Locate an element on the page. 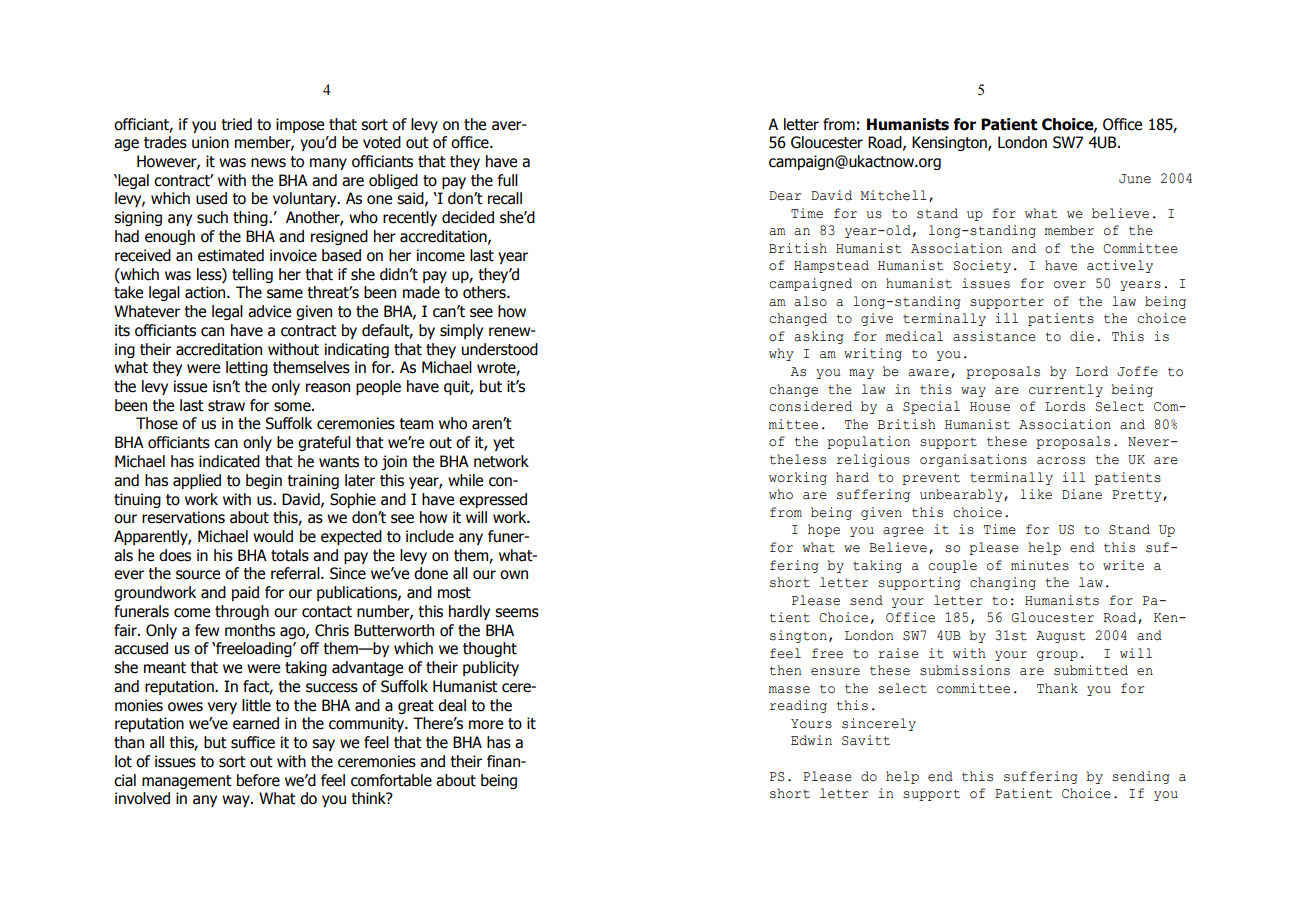  indicated is located at coordinates (229, 461).
